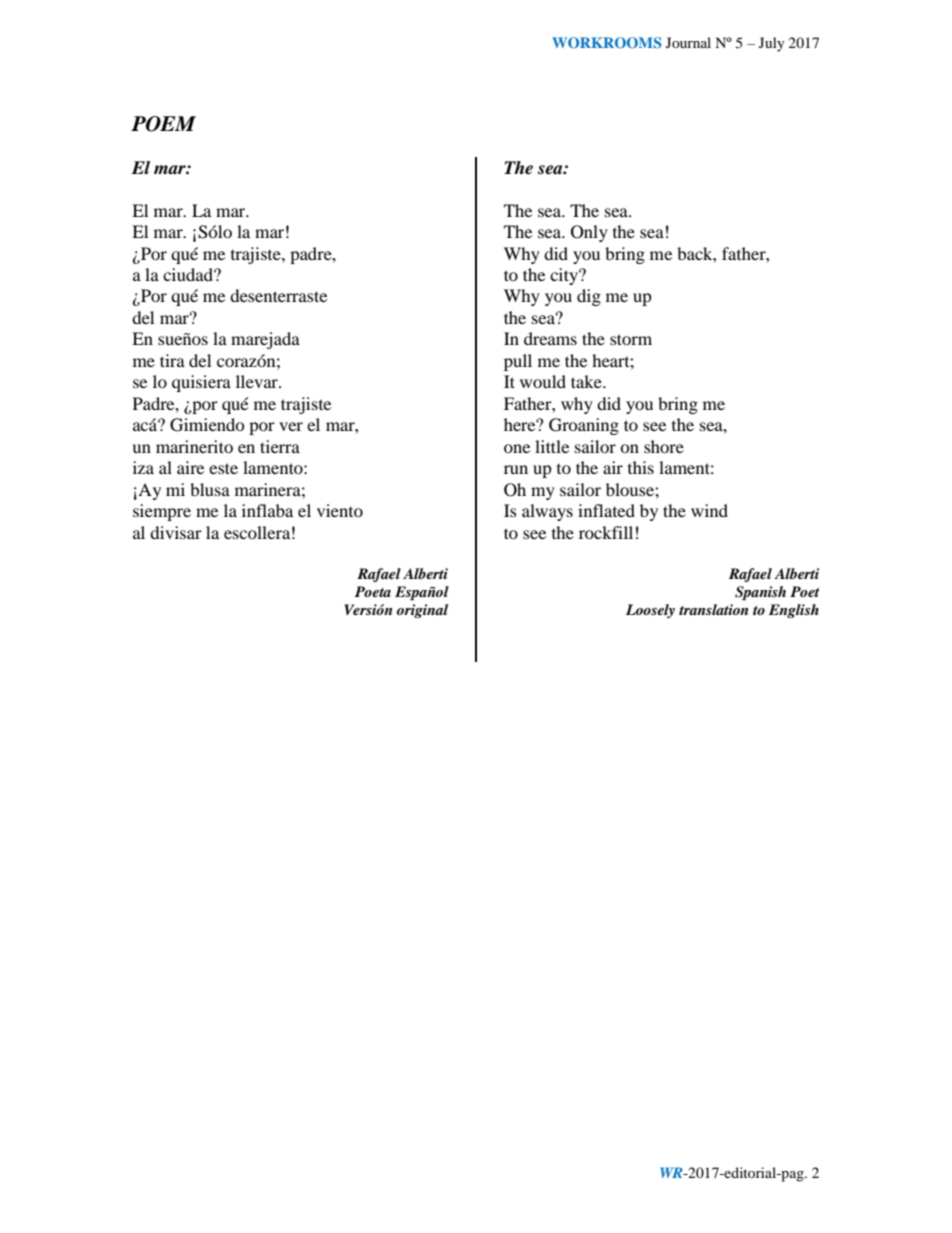 Image resolution: width=952 pixels, height=1233 pixels. I want to click on Only, so click(589, 233).
